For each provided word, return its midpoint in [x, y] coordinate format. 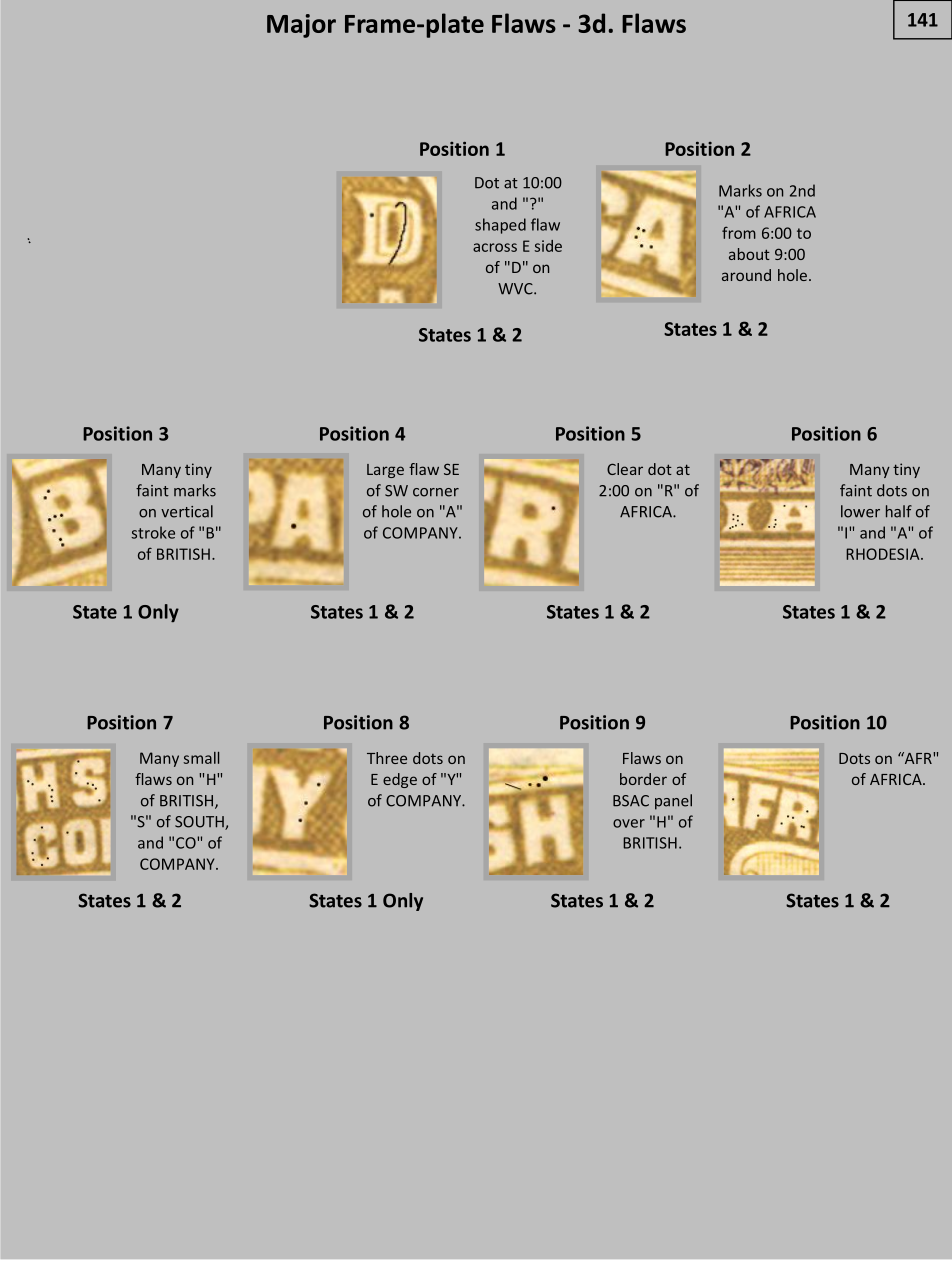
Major [301, 26]
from [739, 232]
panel [673, 802]
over [629, 823]
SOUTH [200, 823]
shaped [500, 226]
